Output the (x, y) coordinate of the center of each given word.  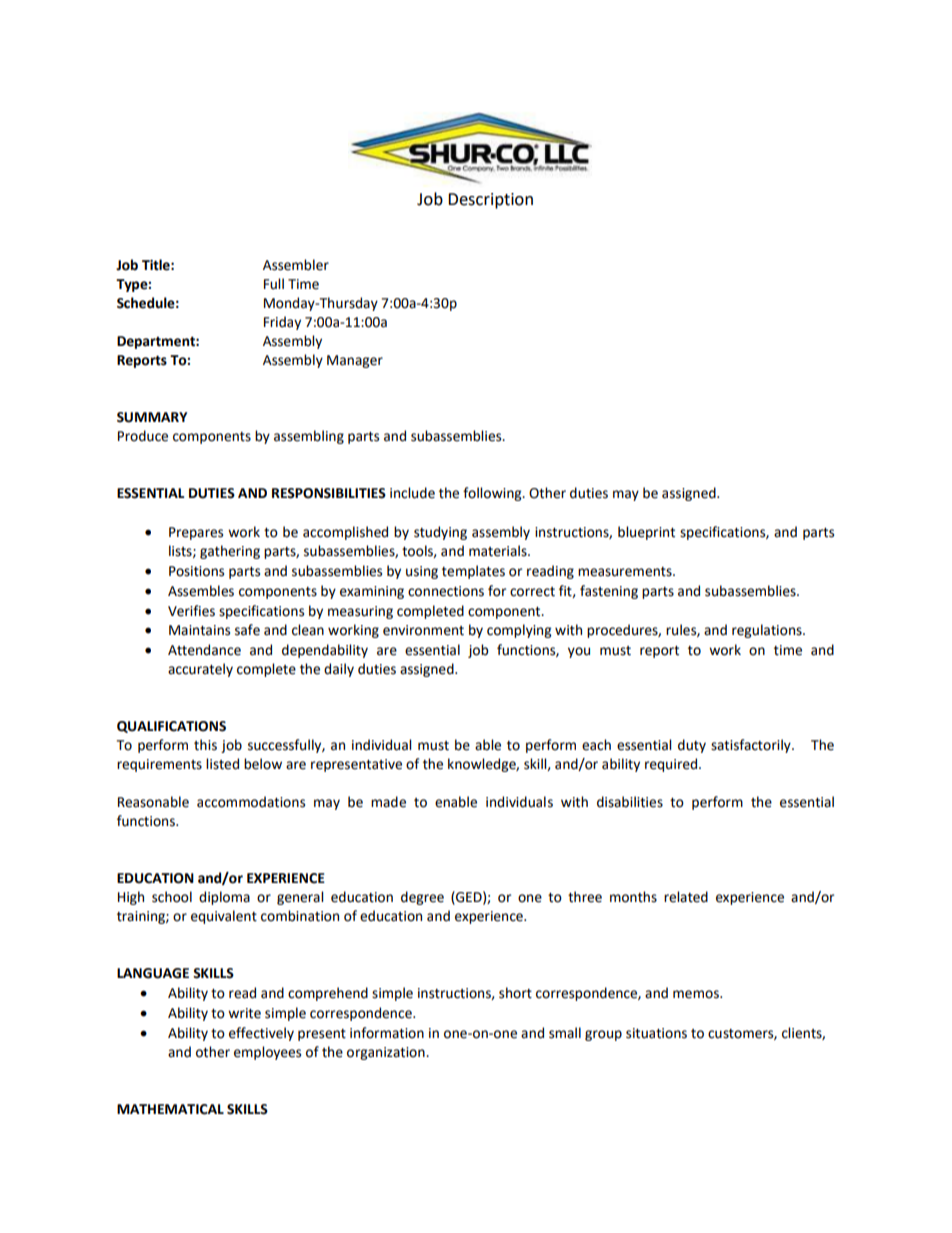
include (412, 493)
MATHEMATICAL (170, 1109)
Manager (355, 361)
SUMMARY (152, 417)
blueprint (646, 533)
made (388, 802)
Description (490, 201)
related (686, 897)
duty (692, 746)
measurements (626, 572)
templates (473, 572)
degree (422, 898)
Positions (196, 571)
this (205, 745)
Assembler (296, 265)
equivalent (224, 917)
